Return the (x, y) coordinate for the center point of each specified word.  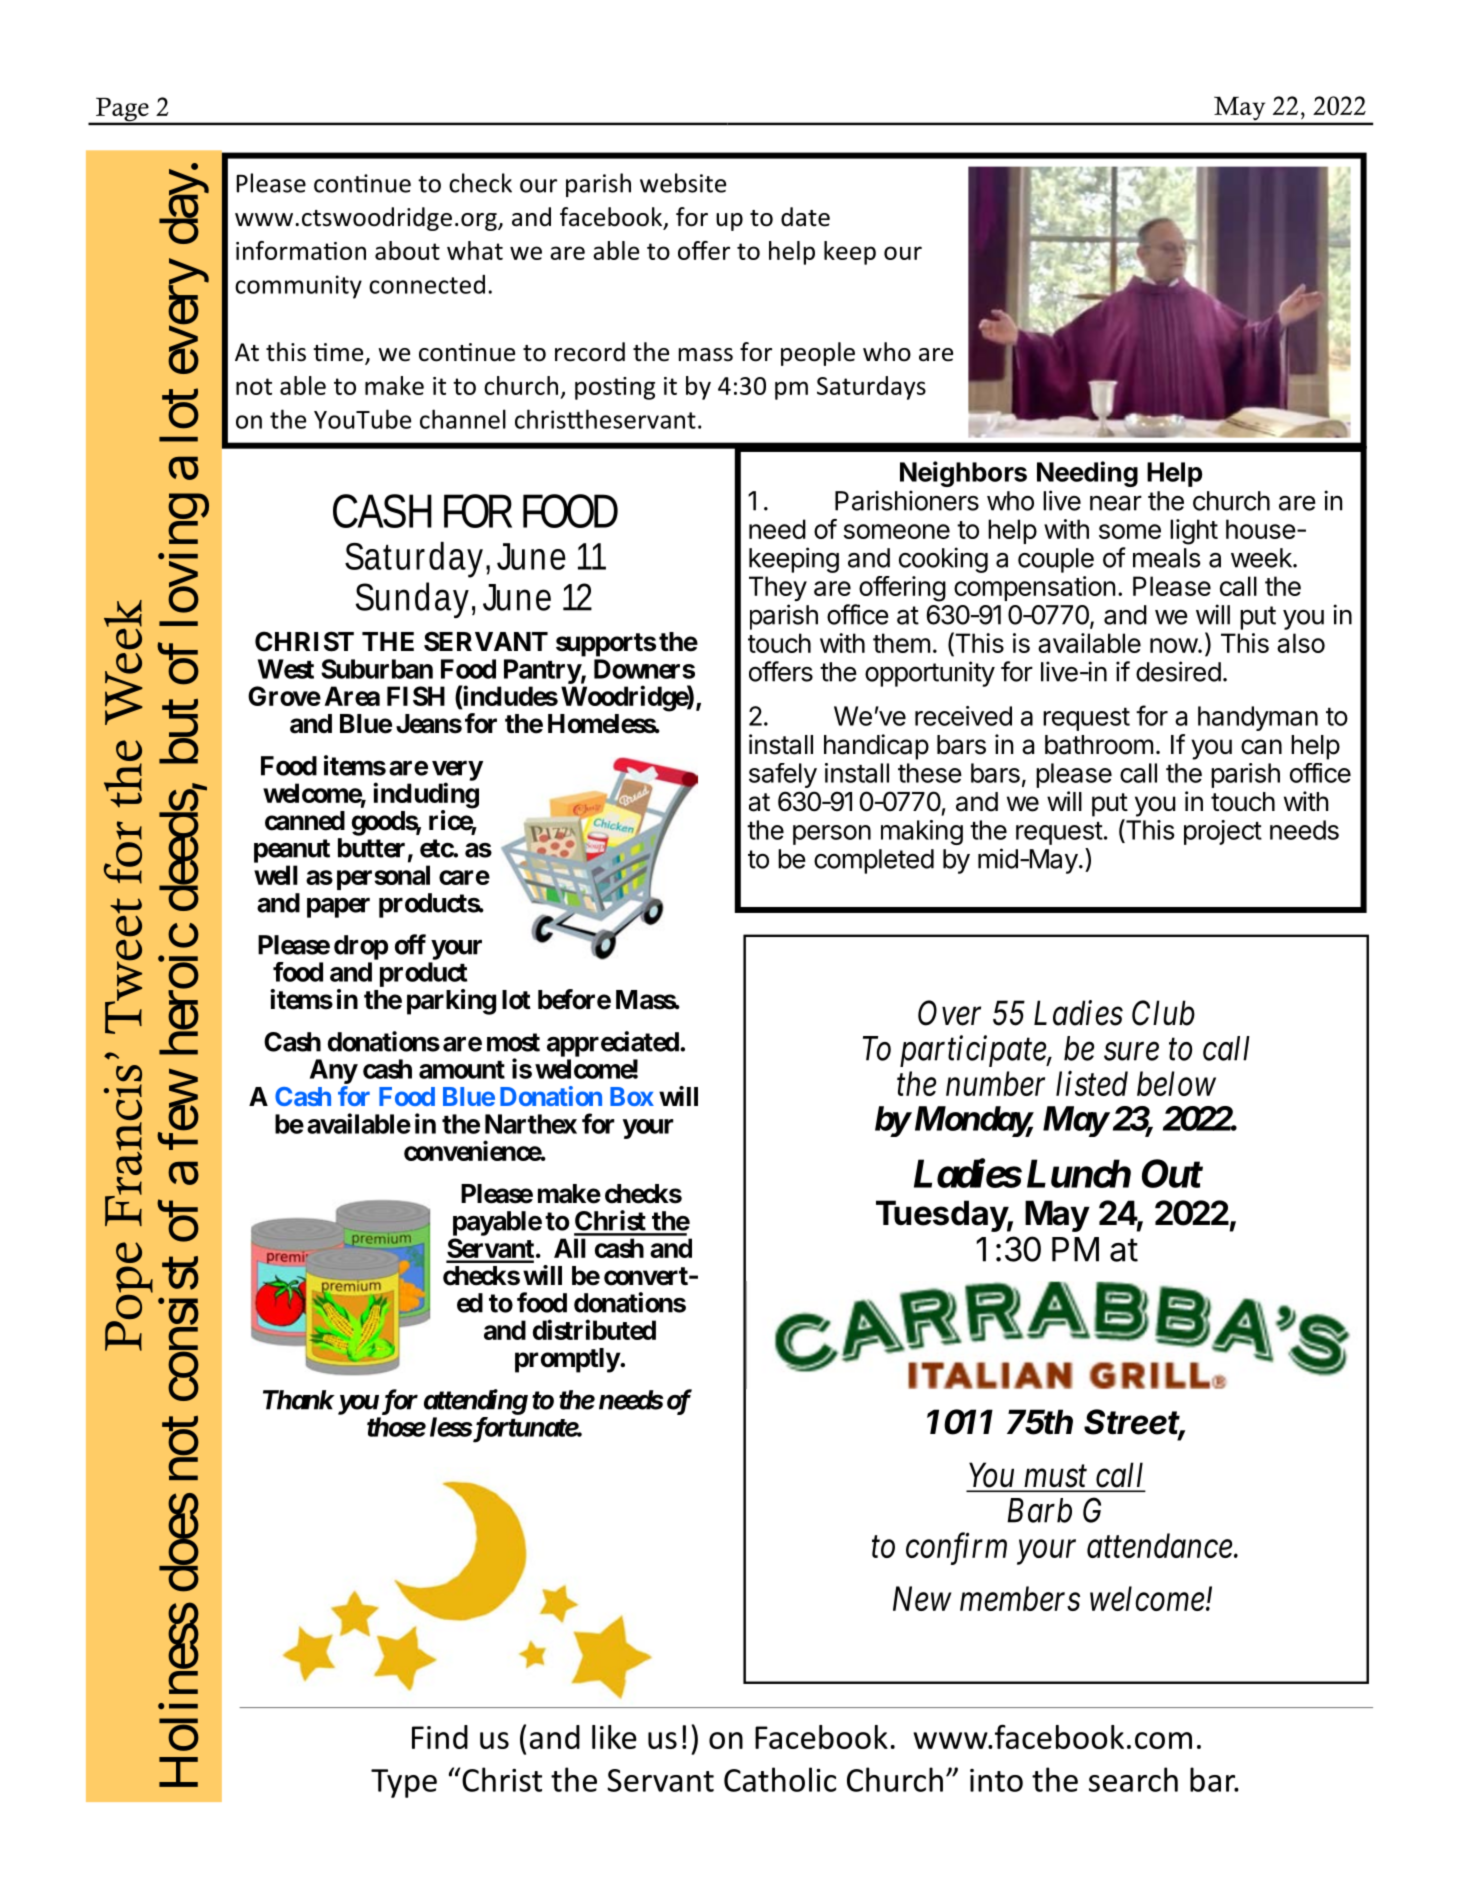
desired (1178, 671)
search (1133, 1779)
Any (334, 1071)
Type (404, 1783)
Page (122, 111)
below (1176, 1083)
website (683, 183)
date (805, 217)
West (286, 669)
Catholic (780, 1779)
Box (632, 1096)
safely (783, 775)
